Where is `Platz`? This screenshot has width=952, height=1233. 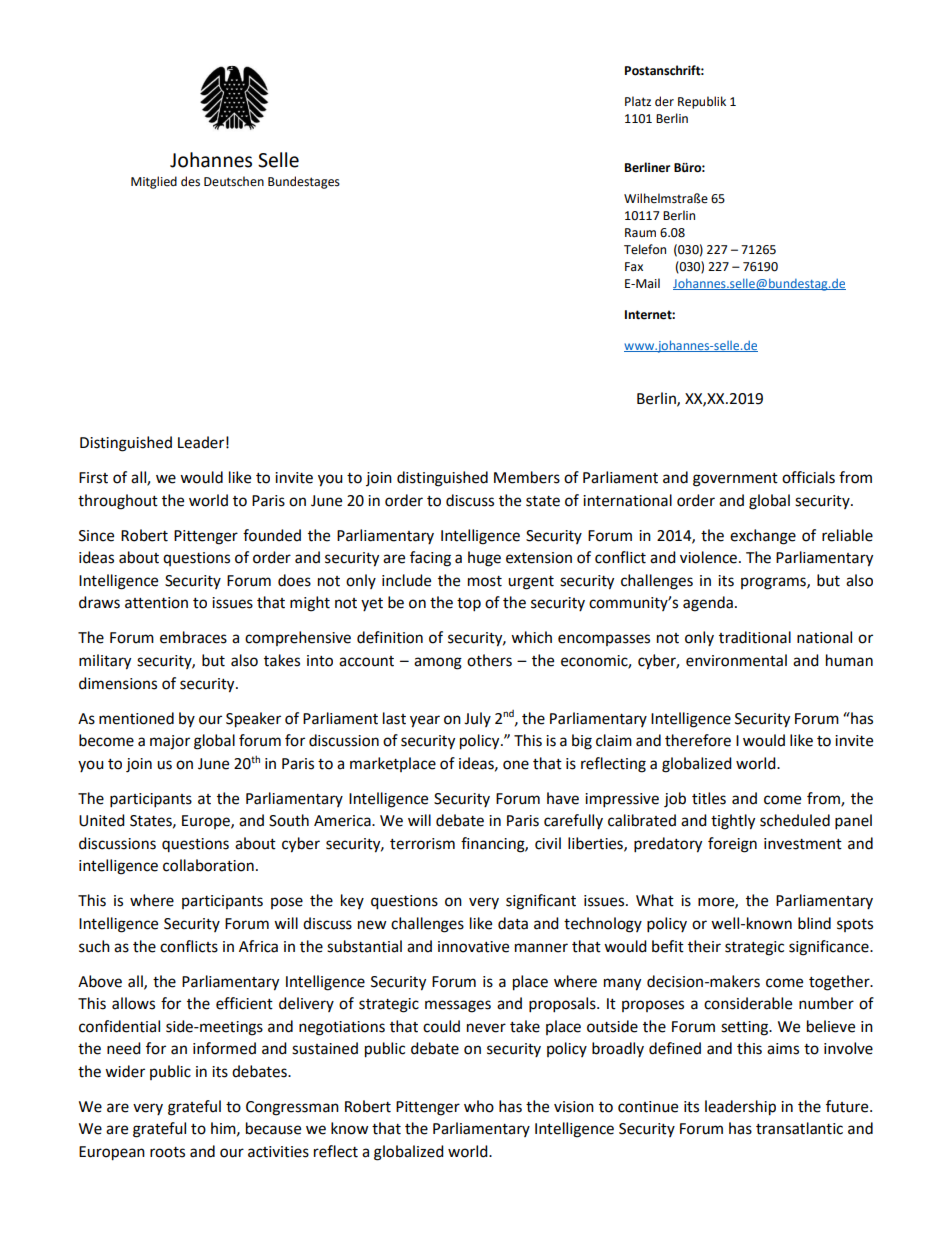
Platz is located at coordinates (638, 101).
